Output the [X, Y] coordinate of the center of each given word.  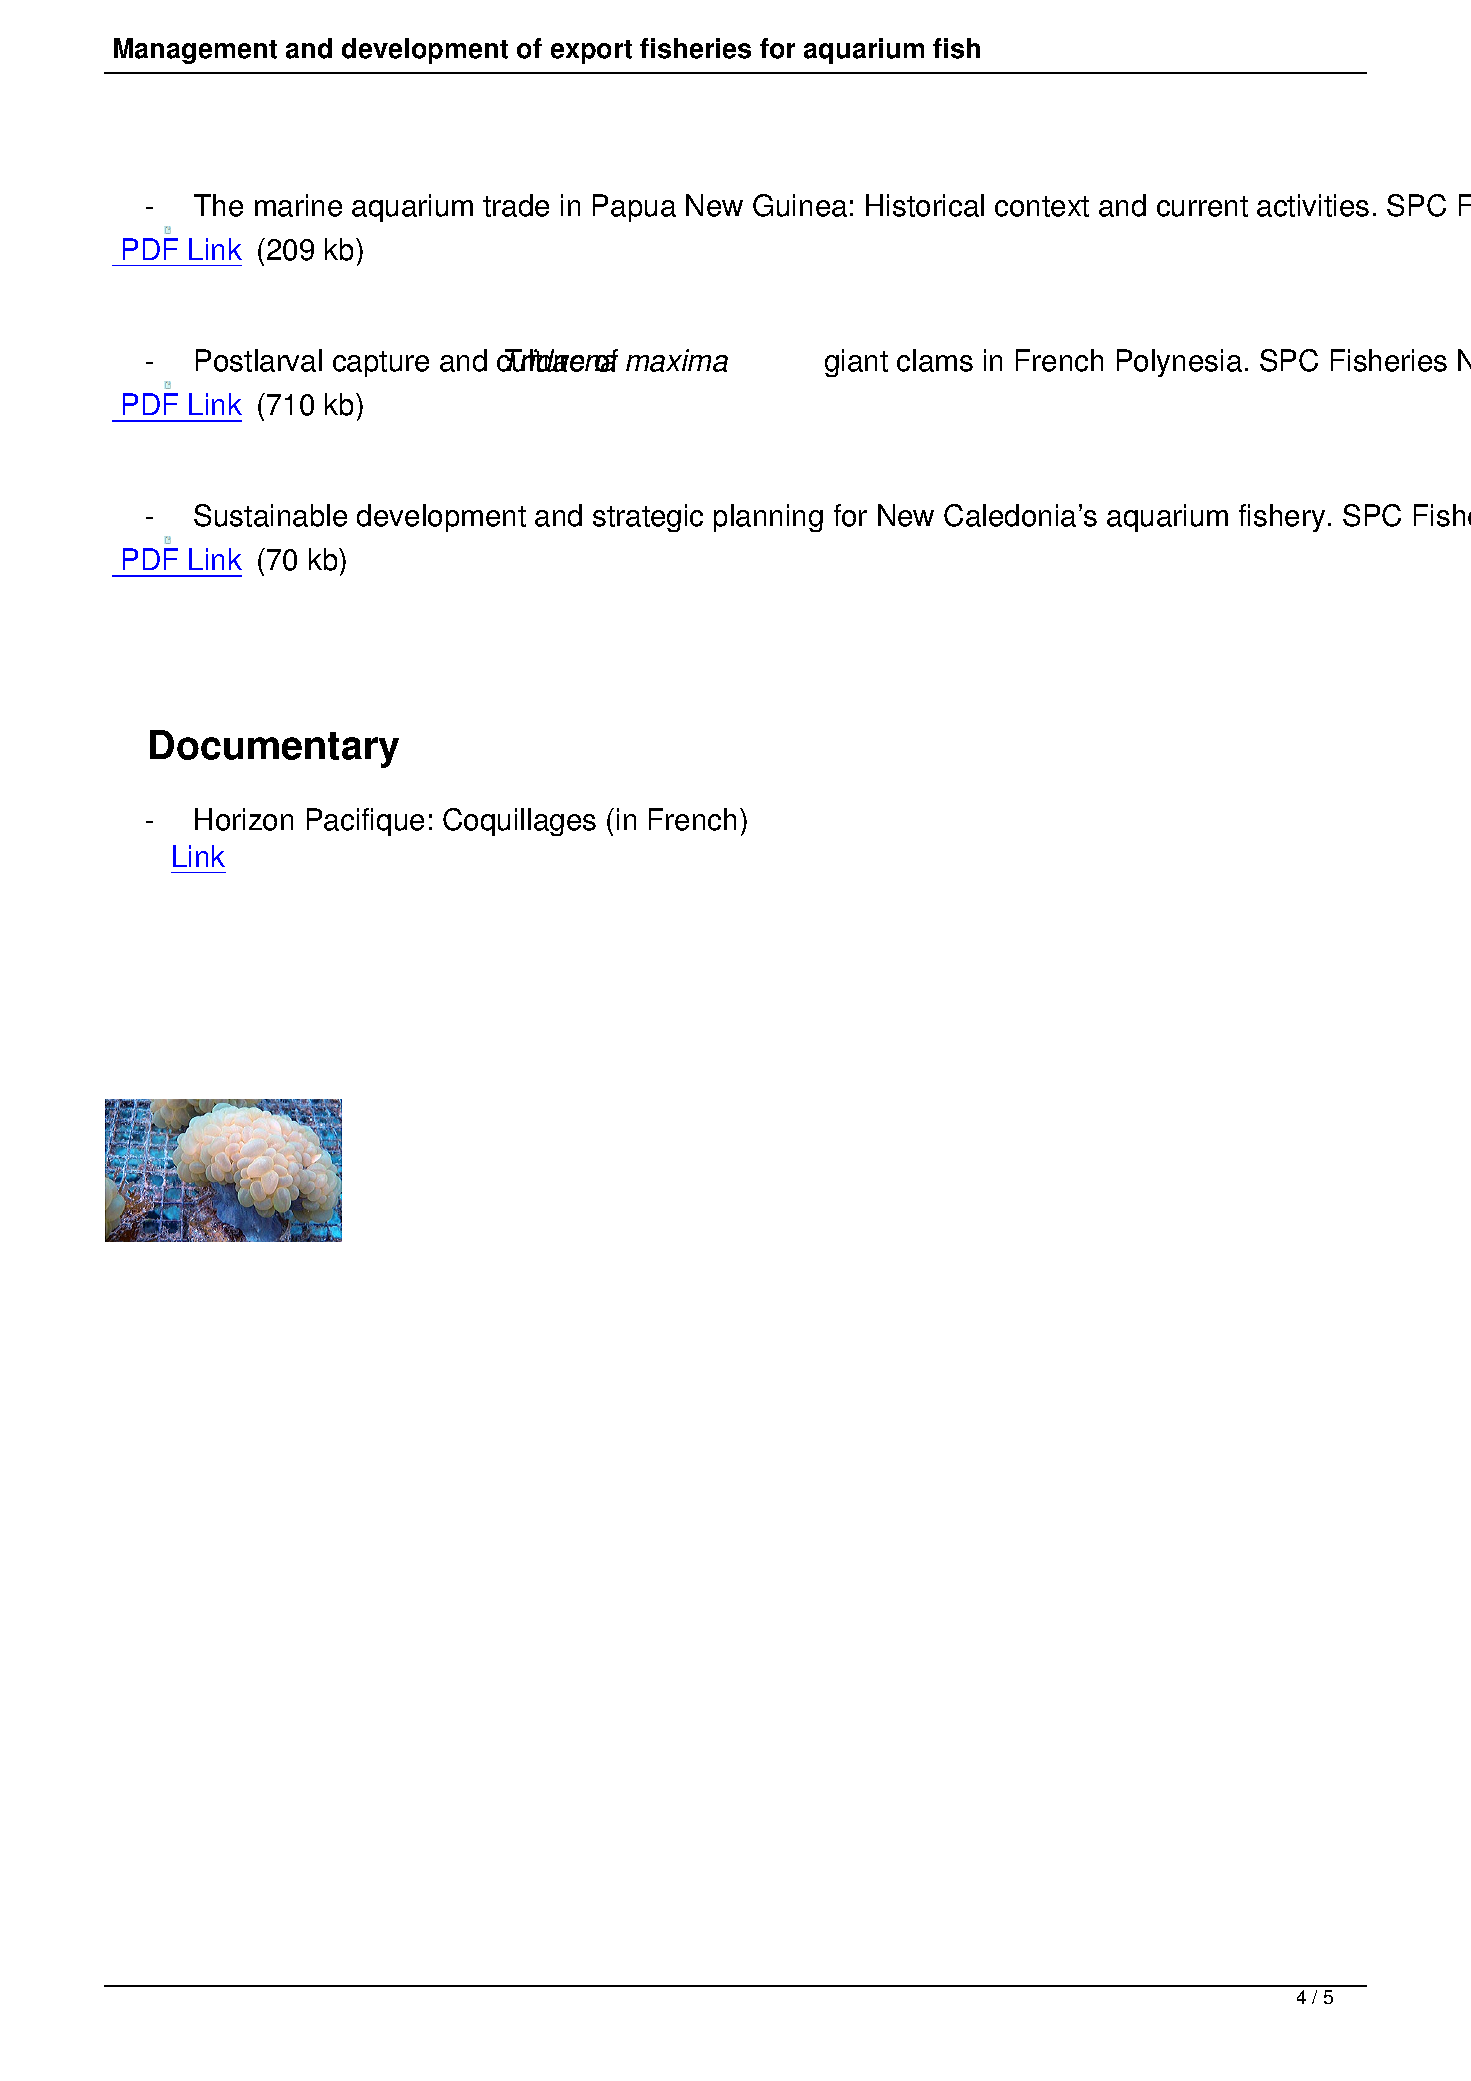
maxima [677, 360]
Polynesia [1179, 363]
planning [768, 518]
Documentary [274, 749]
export [591, 52]
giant [856, 363]
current [1202, 206]
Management [195, 51]
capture [381, 364]
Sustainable [270, 515]
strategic [648, 518]
